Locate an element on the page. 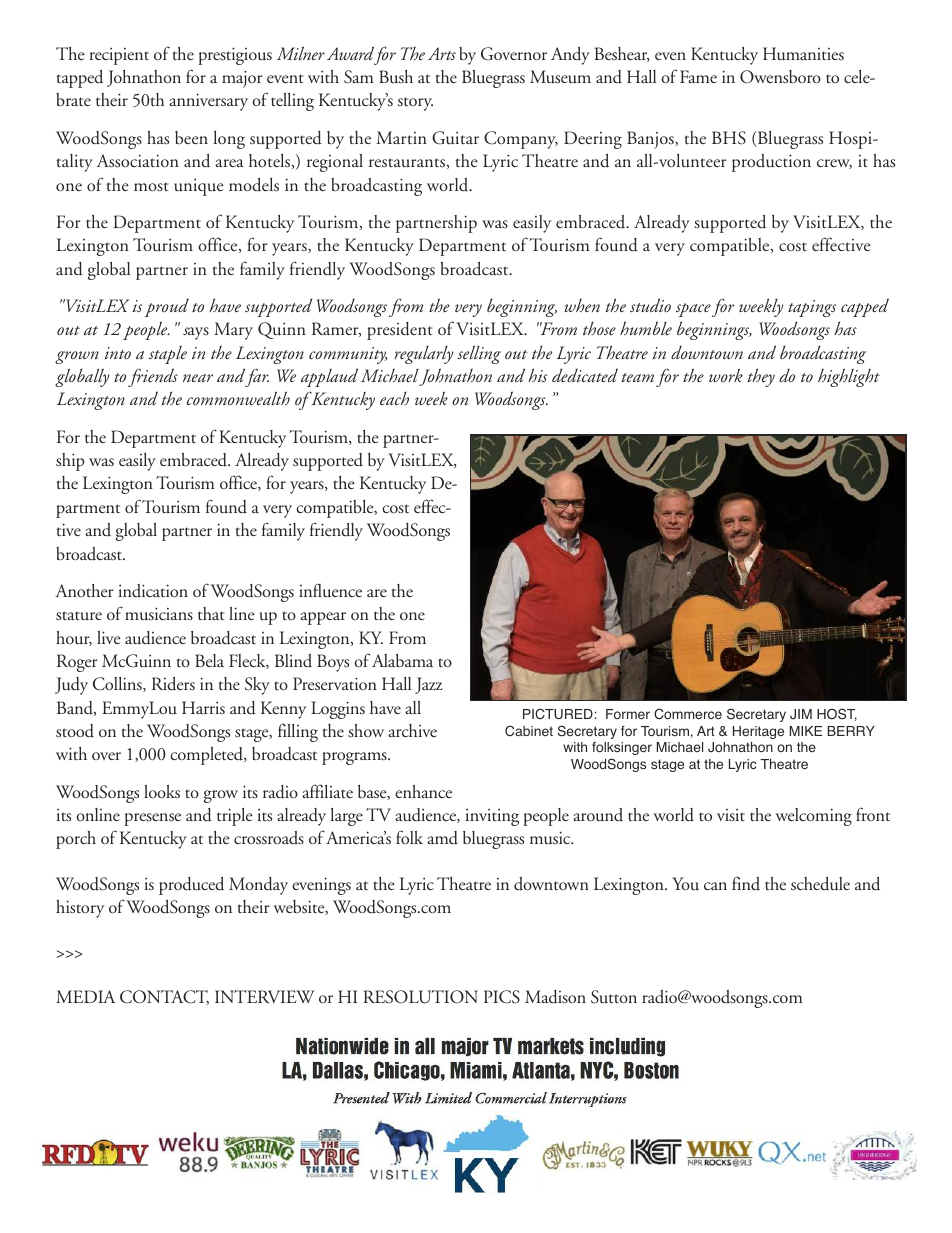 The image size is (952, 1233). they is located at coordinates (761, 377).
